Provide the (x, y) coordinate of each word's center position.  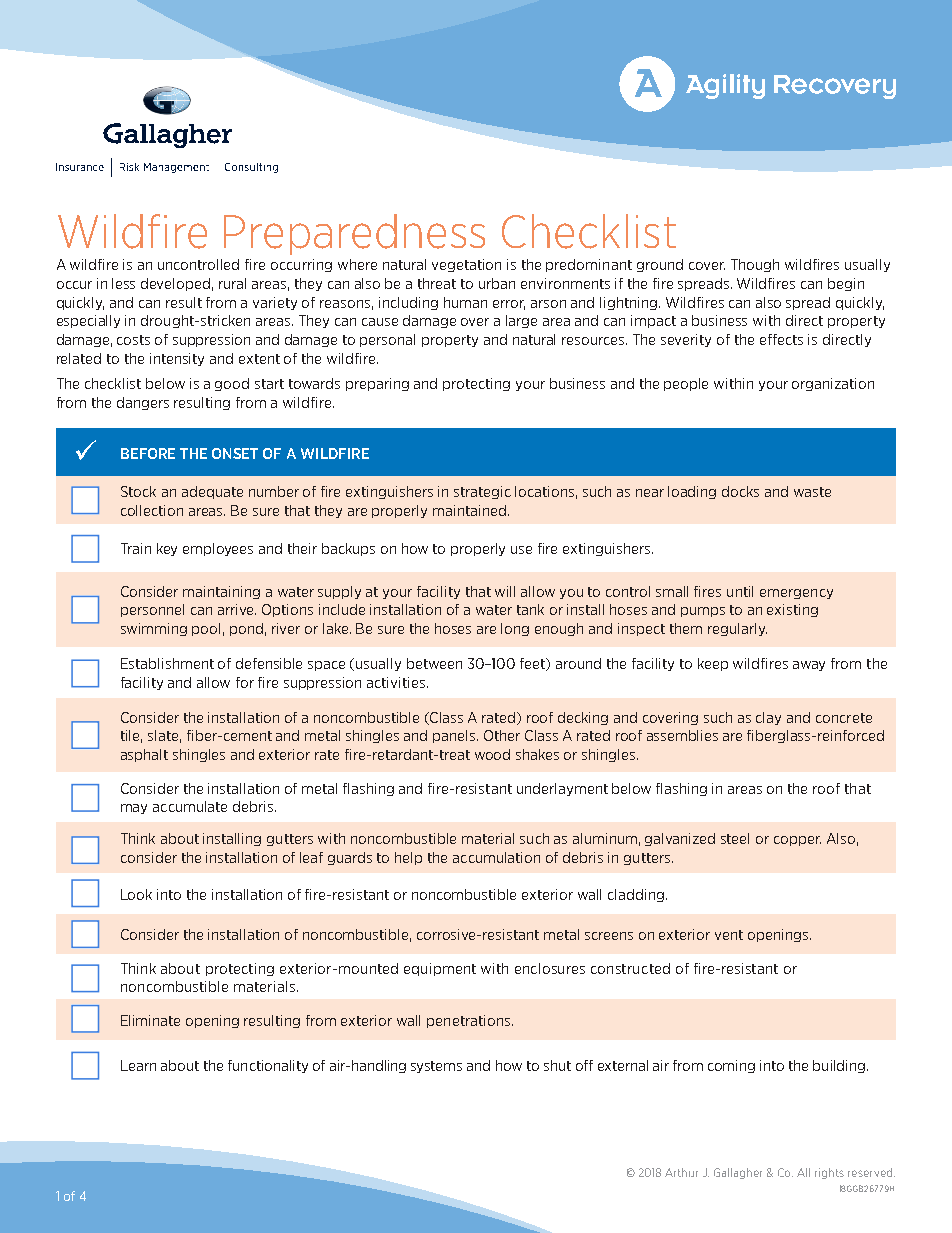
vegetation (466, 265)
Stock (138, 491)
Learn (138, 1065)
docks (740, 491)
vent (729, 935)
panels (455, 736)
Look (136, 894)
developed (175, 284)
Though (755, 265)
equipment (440, 969)
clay (768, 718)
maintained (469, 510)
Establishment (167, 663)
